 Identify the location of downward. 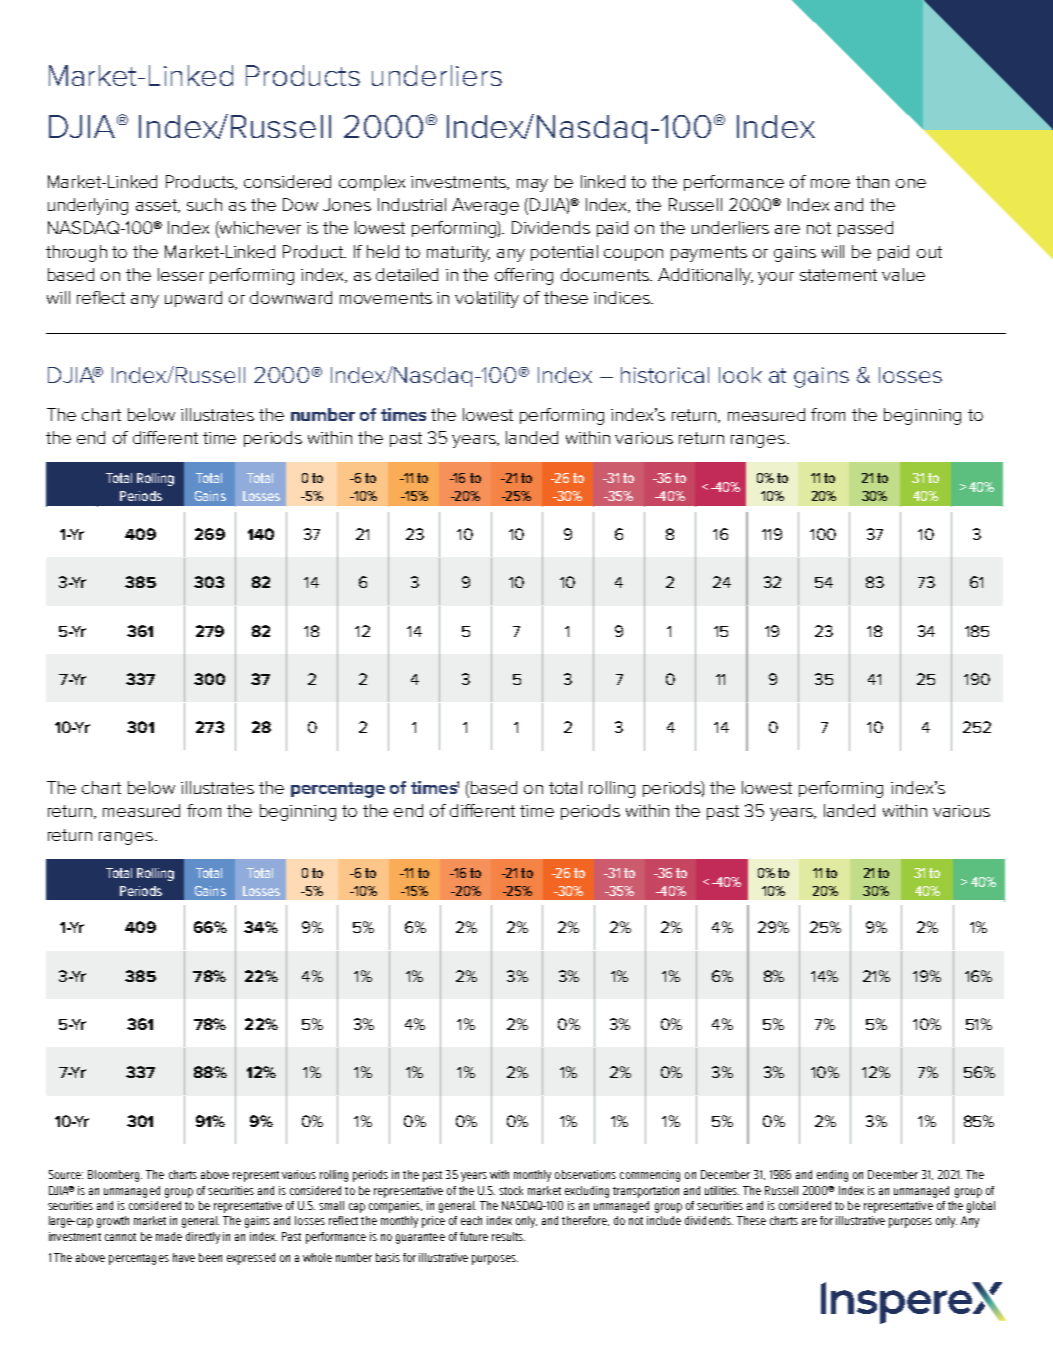
(291, 297).
